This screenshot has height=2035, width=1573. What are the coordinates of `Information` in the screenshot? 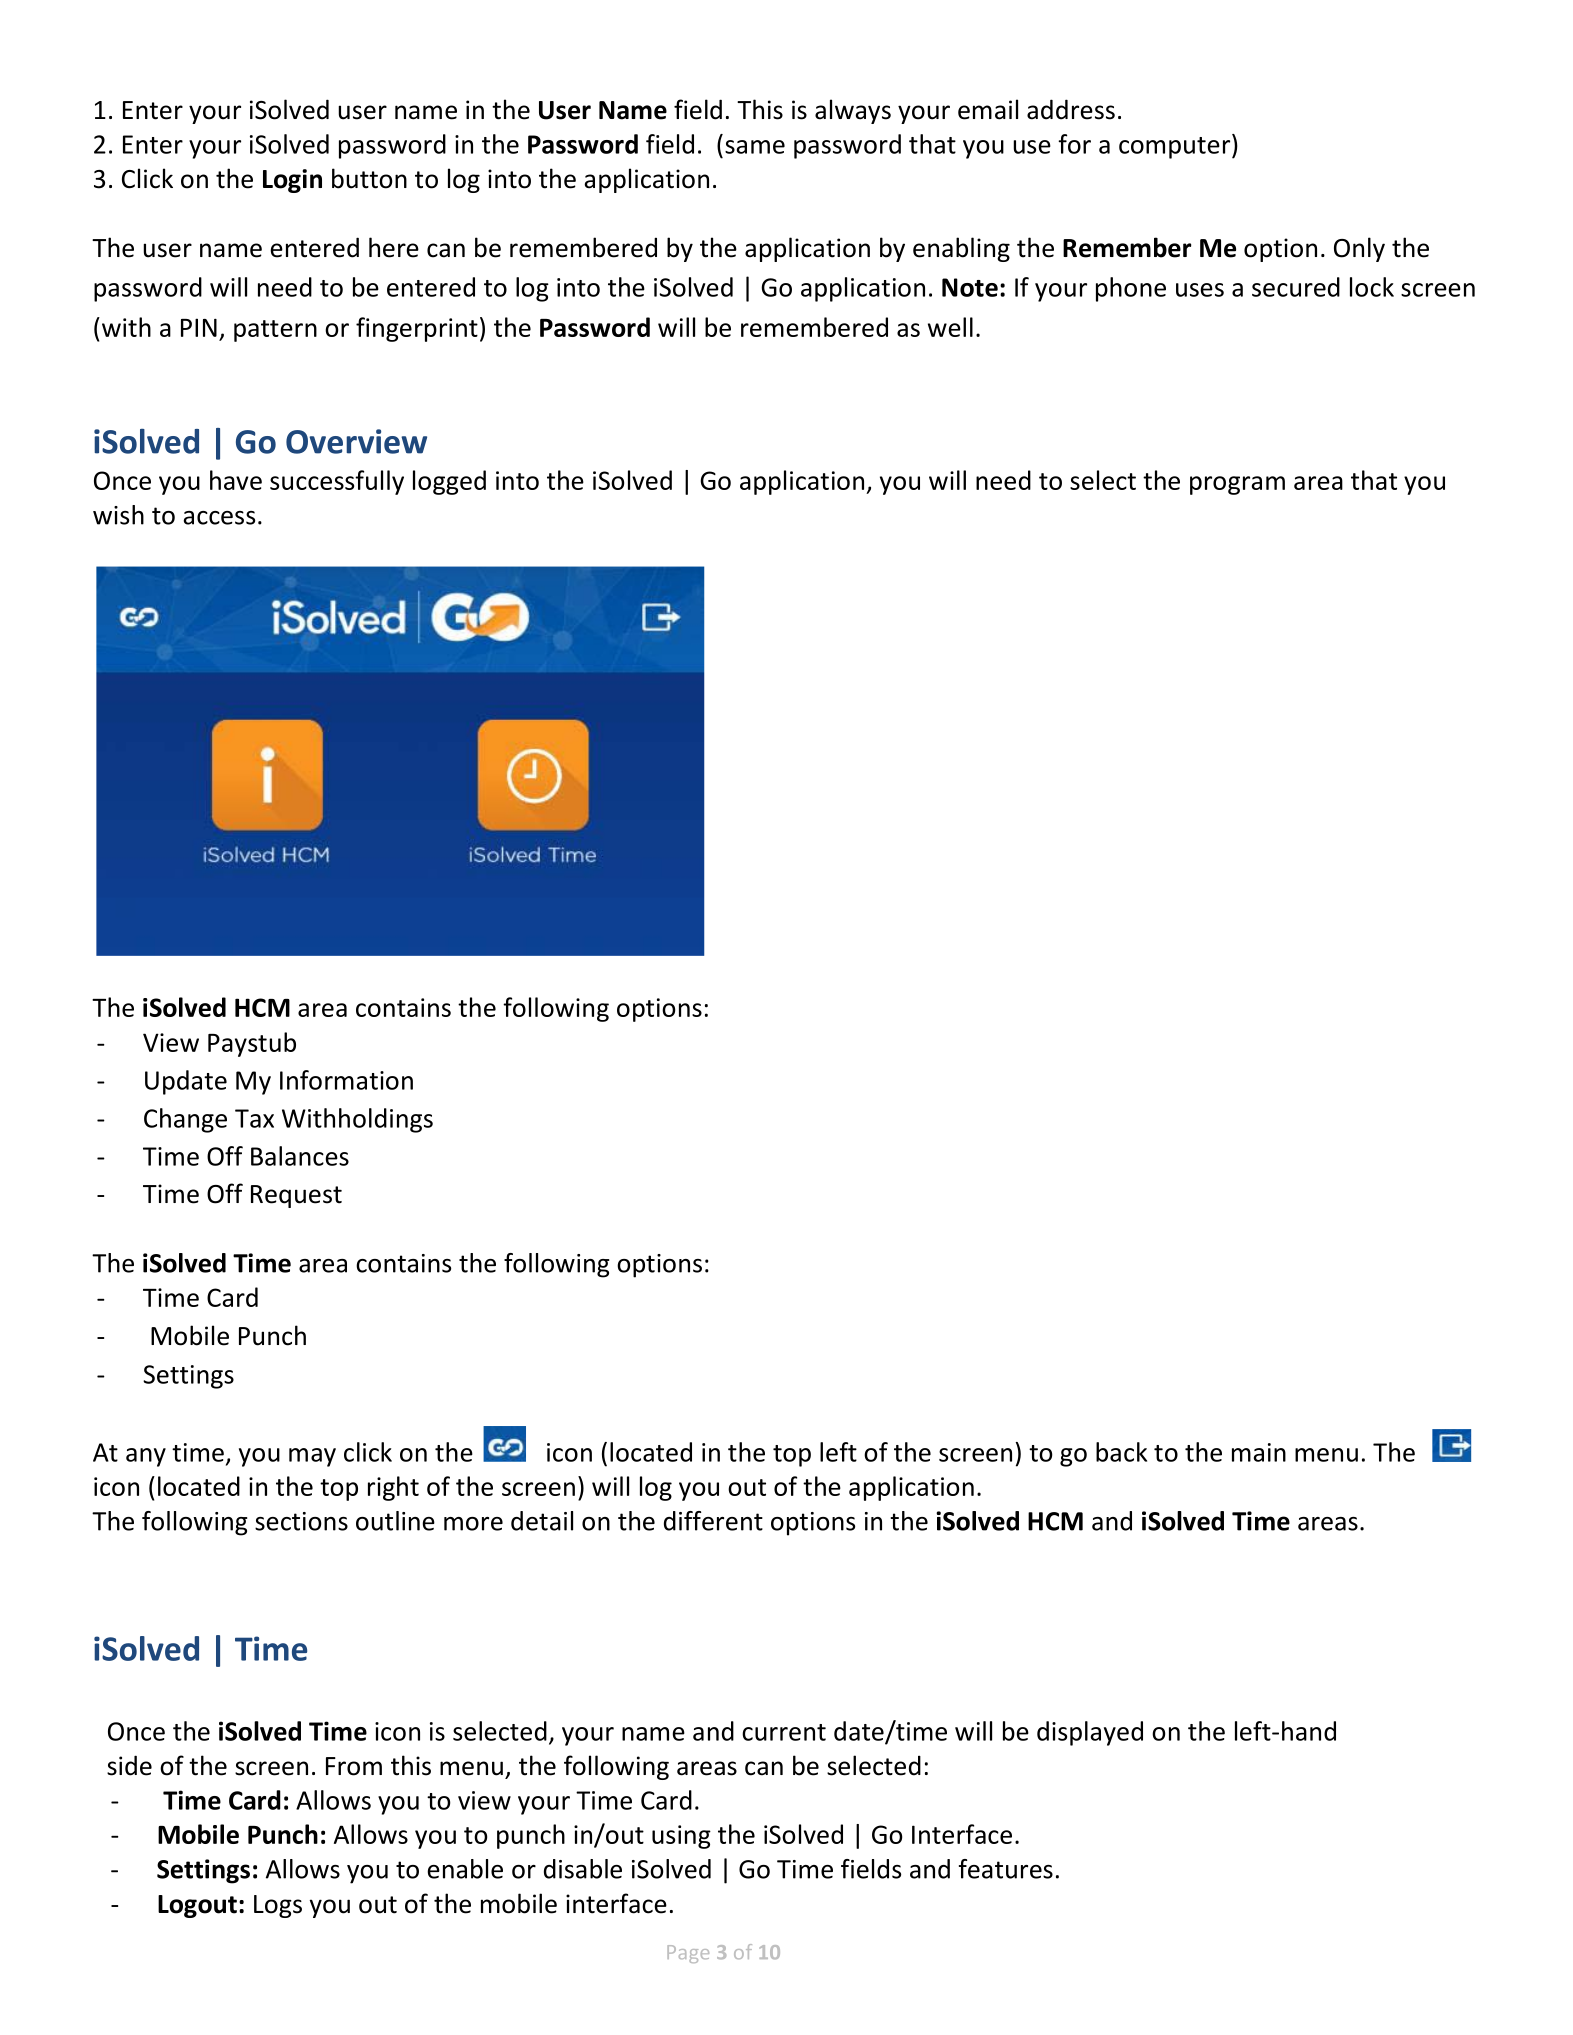 It's located at (346, 1080).
